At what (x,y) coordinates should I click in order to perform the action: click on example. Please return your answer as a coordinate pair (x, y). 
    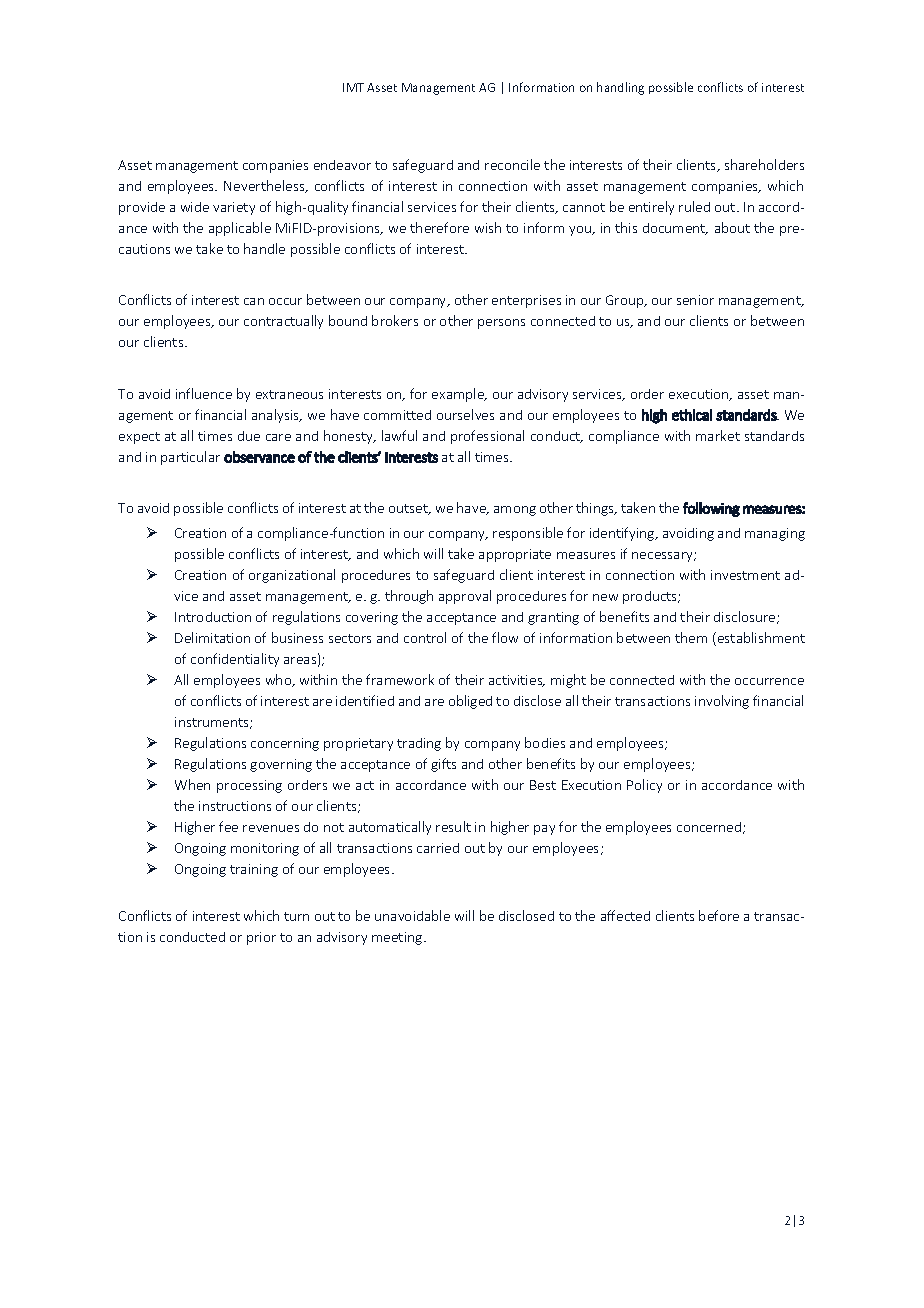
    Looking at the image, I should click on (459, 395).
